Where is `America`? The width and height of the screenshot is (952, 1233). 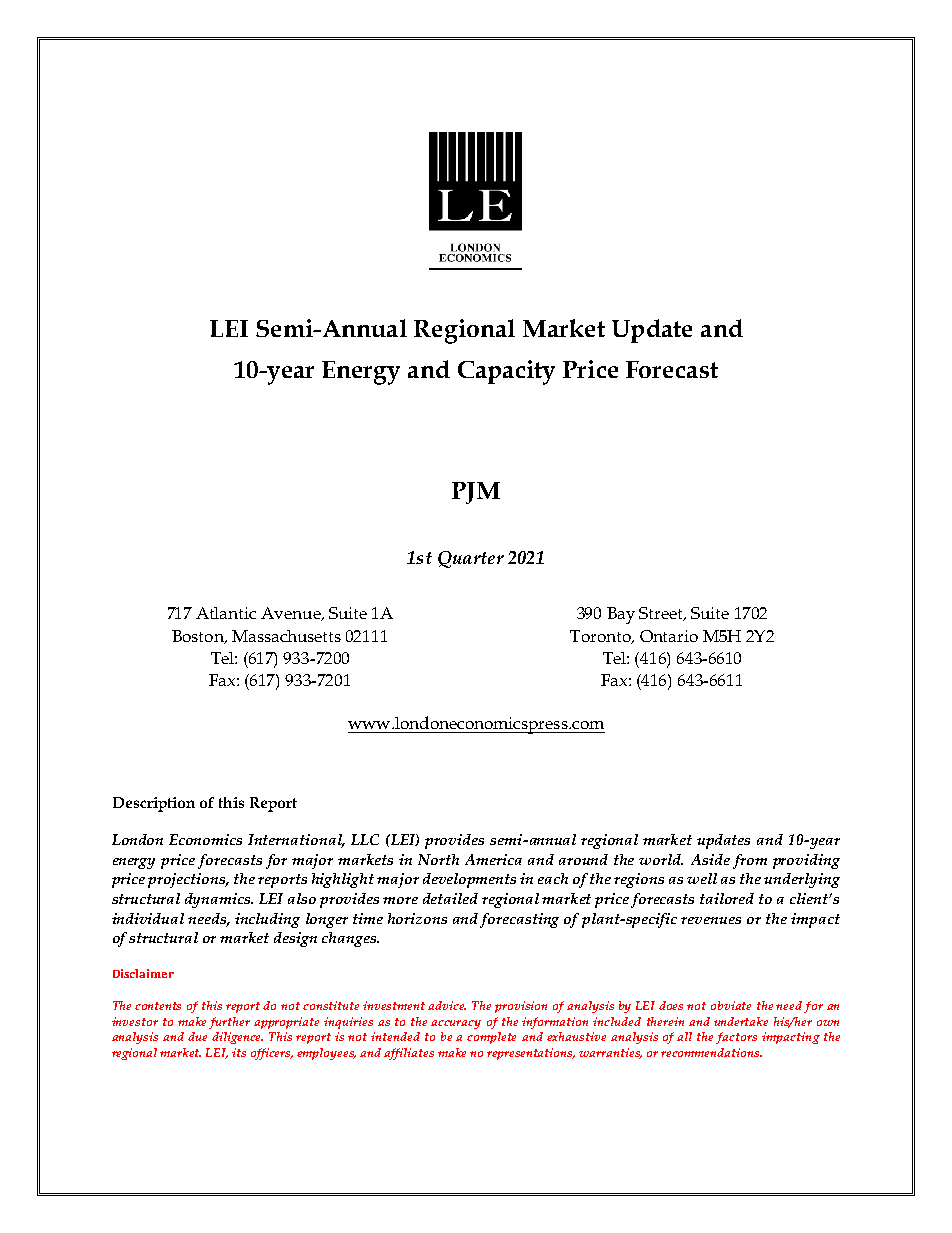 America is located at coordinates (493, 859).
